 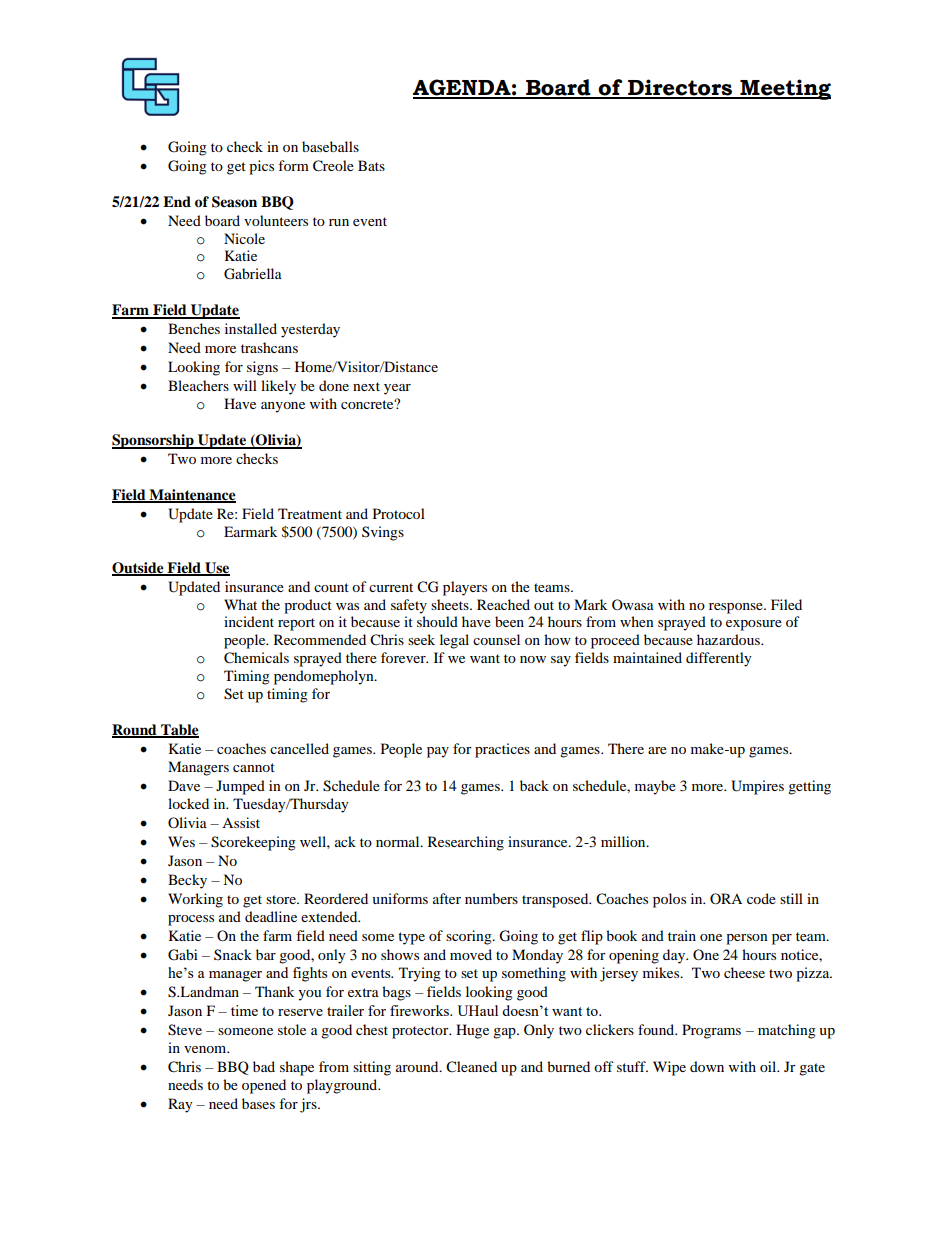 I want to click on Meeting, so click(x=784, y=89).
